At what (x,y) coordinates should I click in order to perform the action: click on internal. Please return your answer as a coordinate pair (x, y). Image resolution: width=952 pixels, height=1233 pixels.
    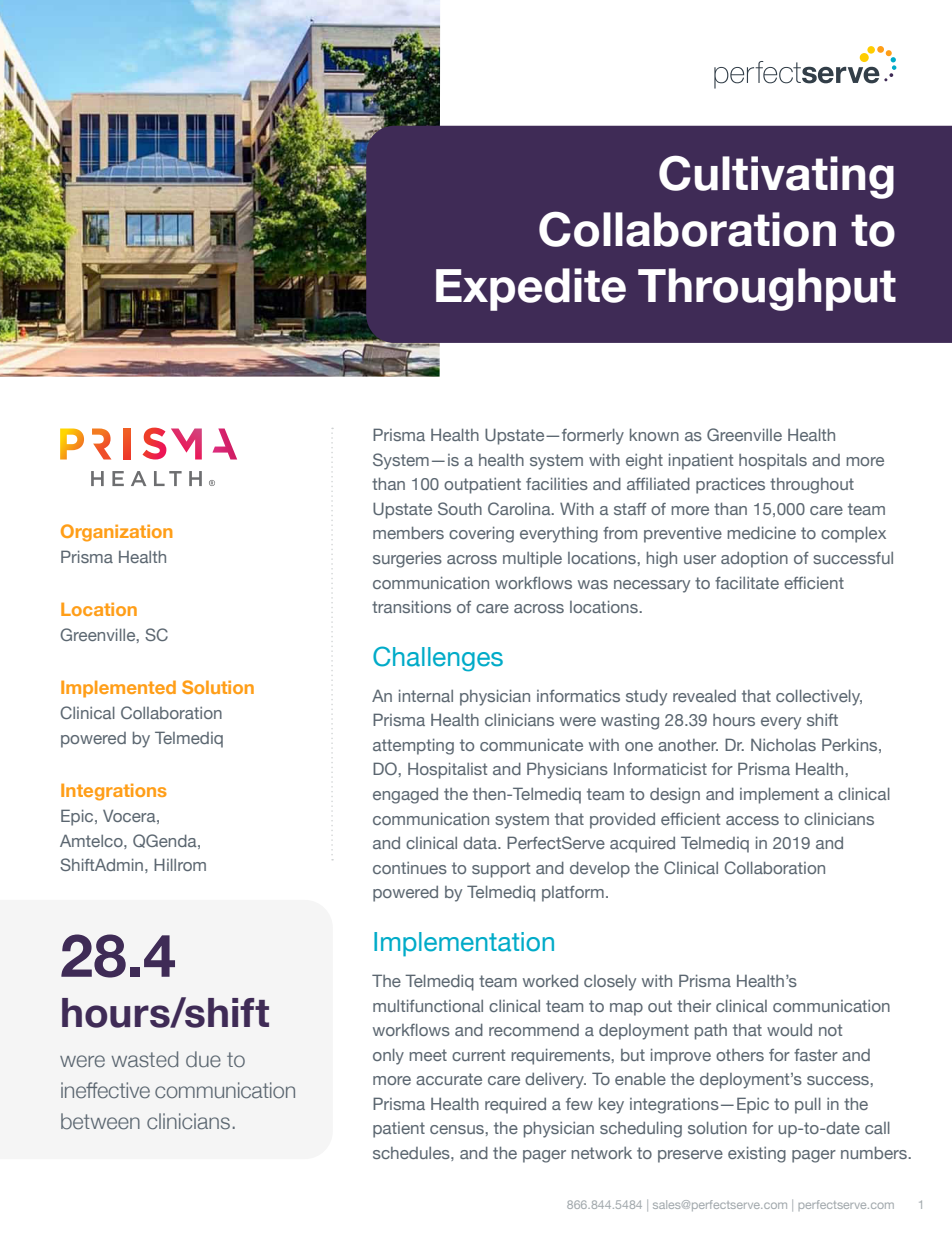
    Looking at the image, I should click on (426, 695).
